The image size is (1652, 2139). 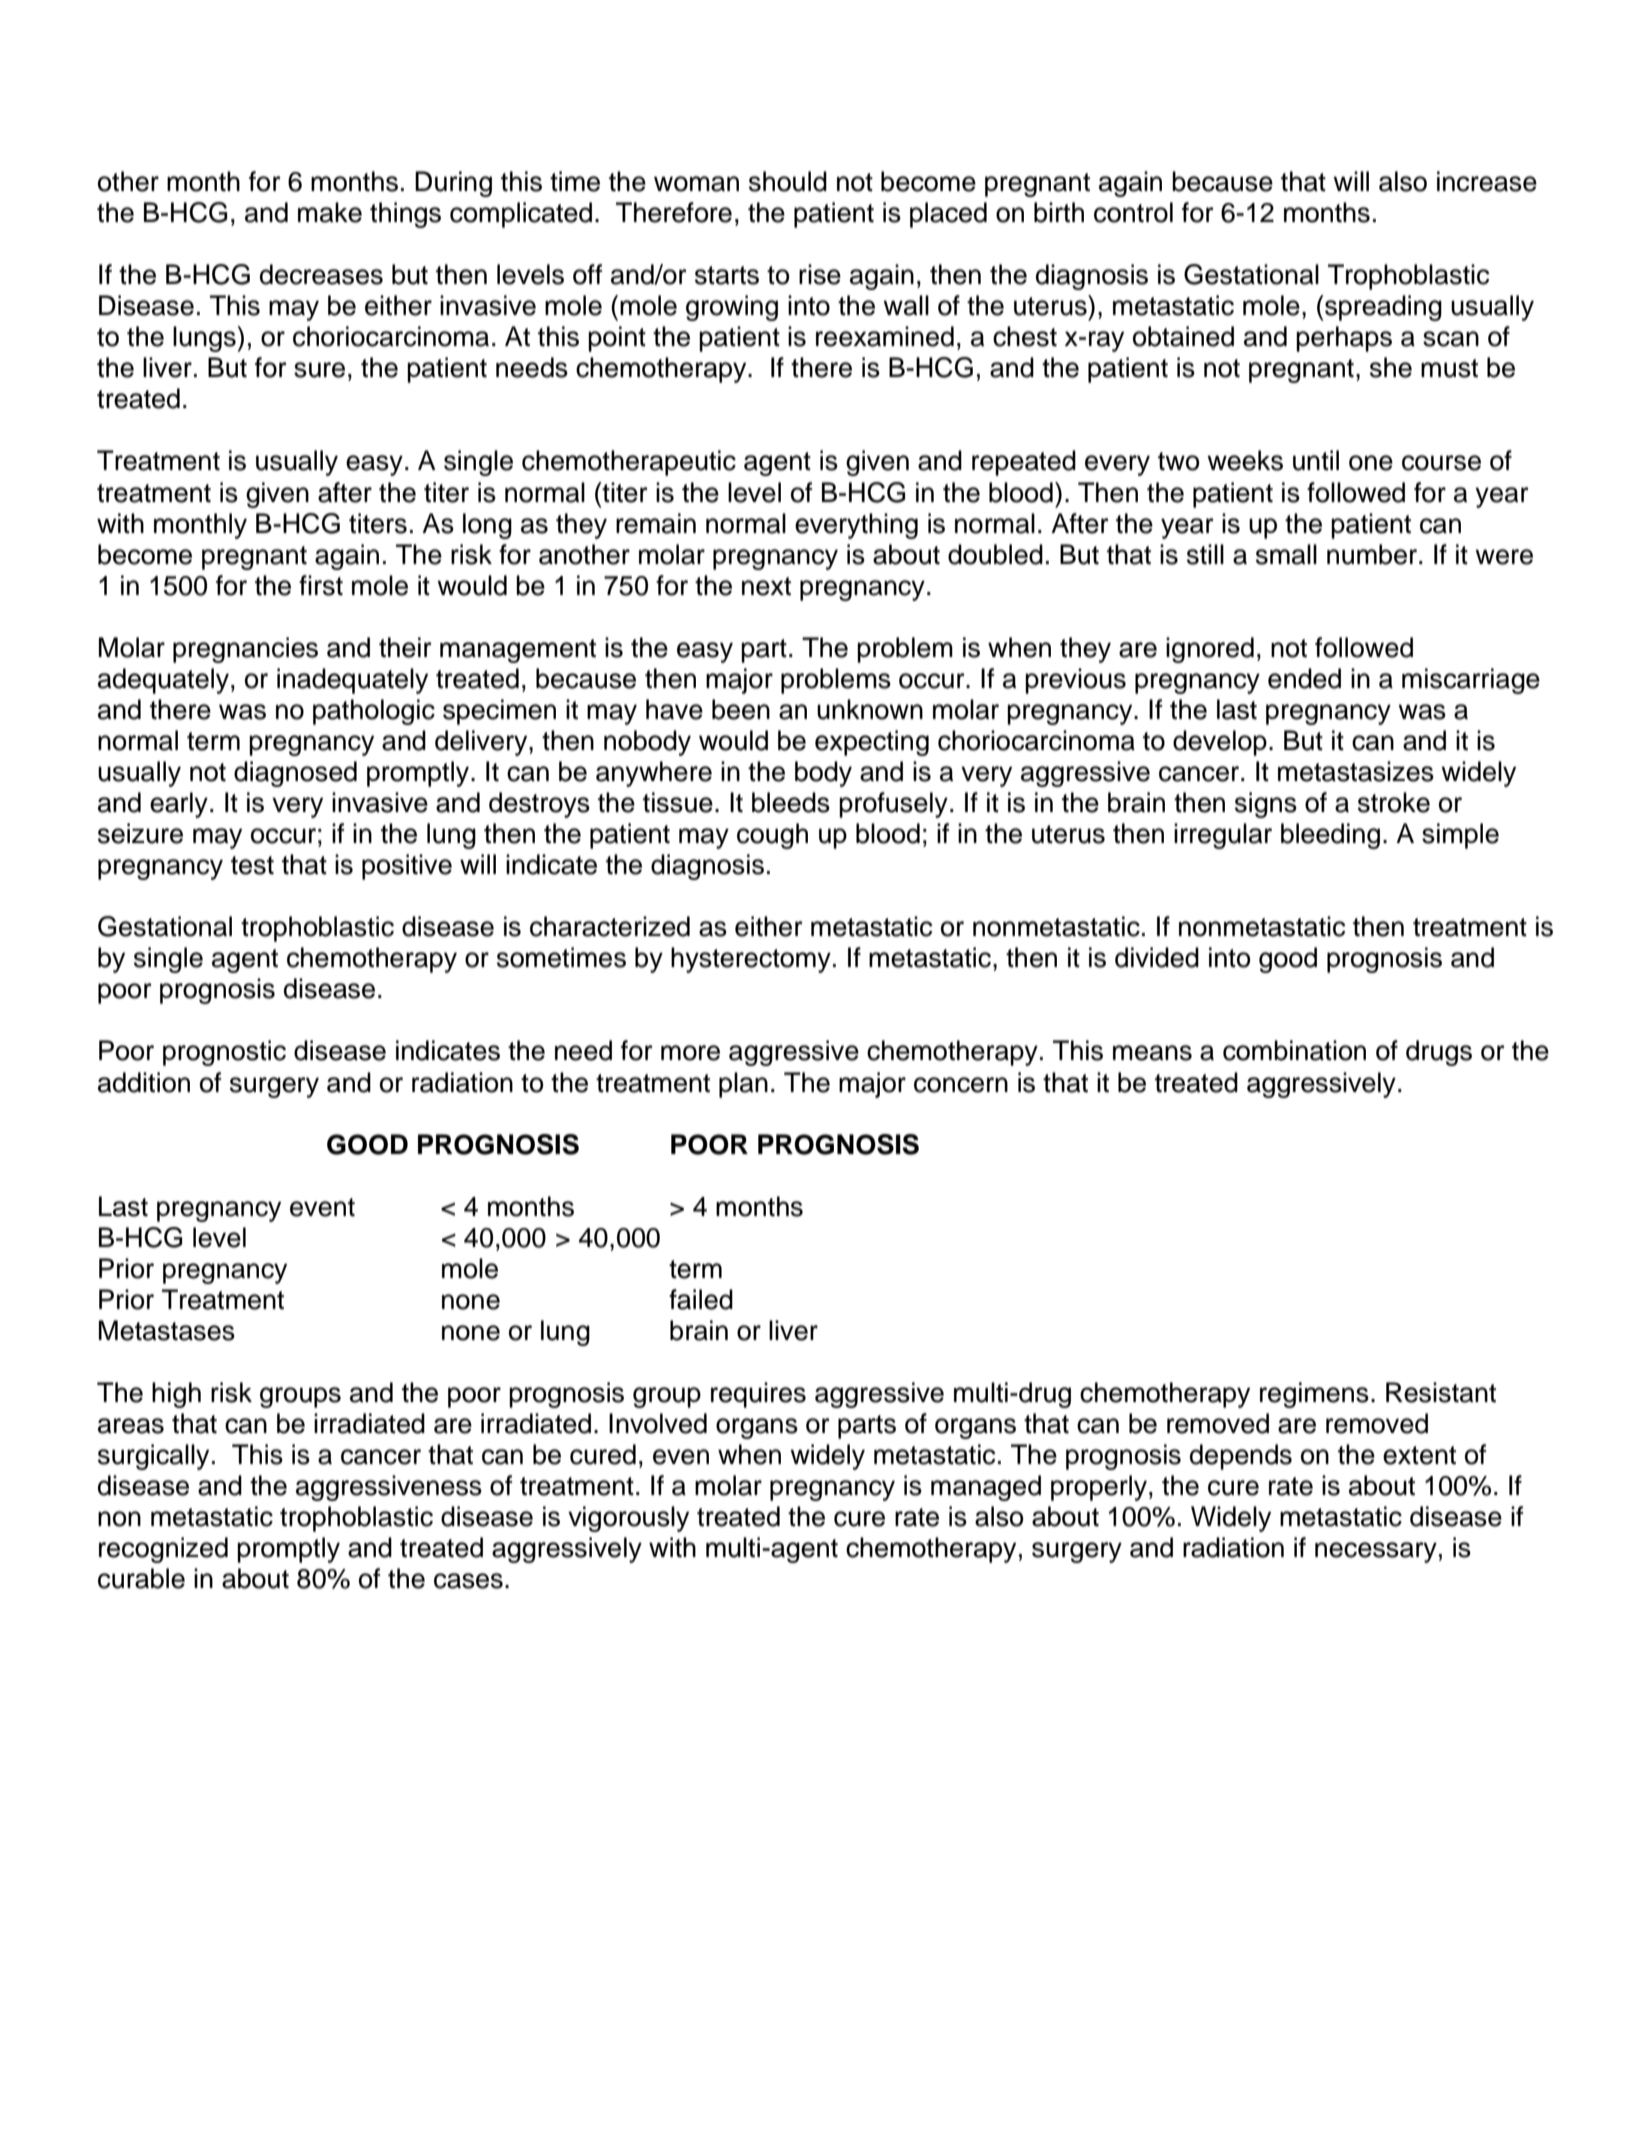 I want to click on combination, so click(x=1294, y=1050).
